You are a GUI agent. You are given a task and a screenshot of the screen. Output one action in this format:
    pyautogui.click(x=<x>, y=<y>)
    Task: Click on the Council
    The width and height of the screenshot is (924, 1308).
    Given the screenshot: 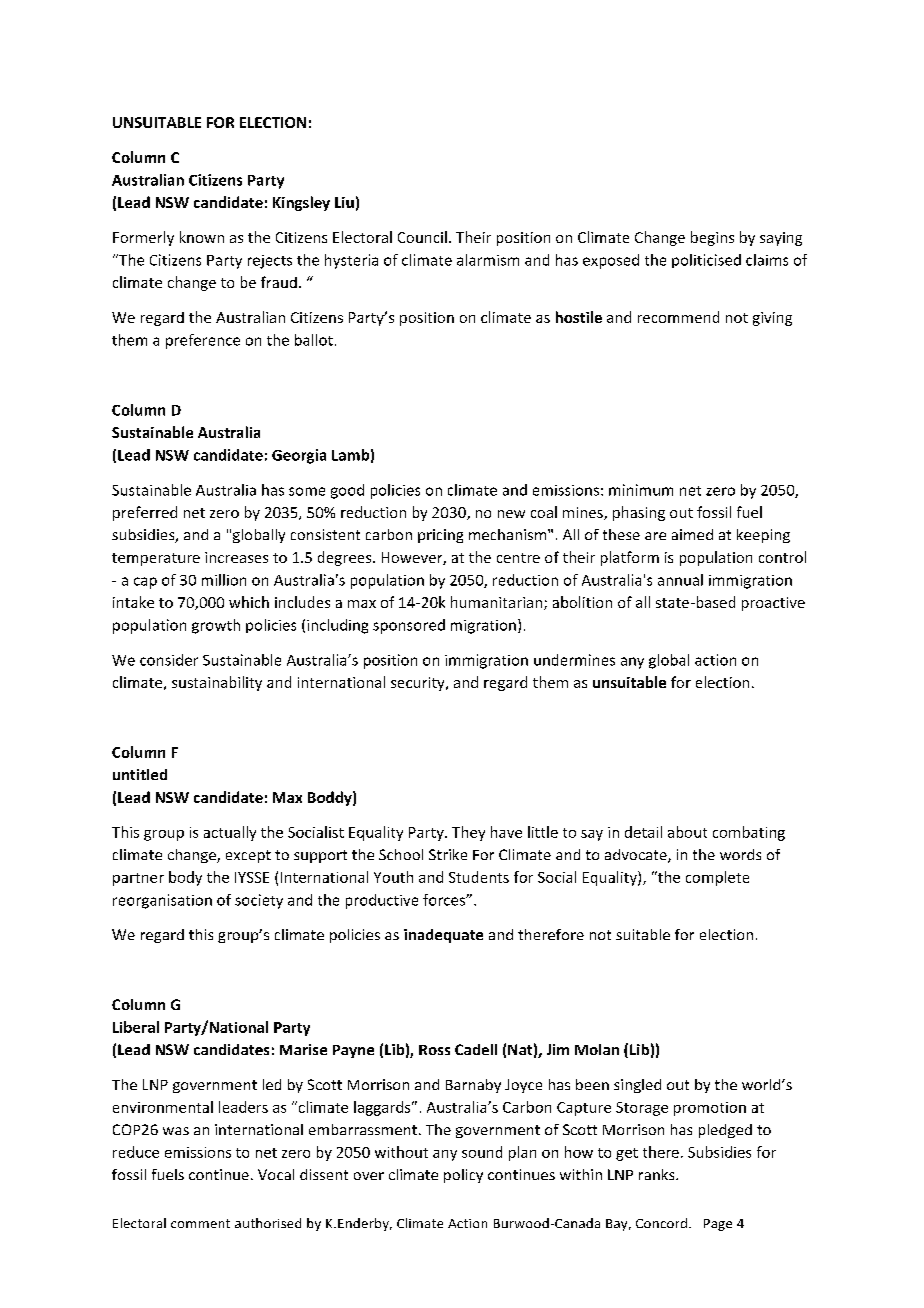 What is the action you would take?
    pyautogui.click(x=422, y=237)
